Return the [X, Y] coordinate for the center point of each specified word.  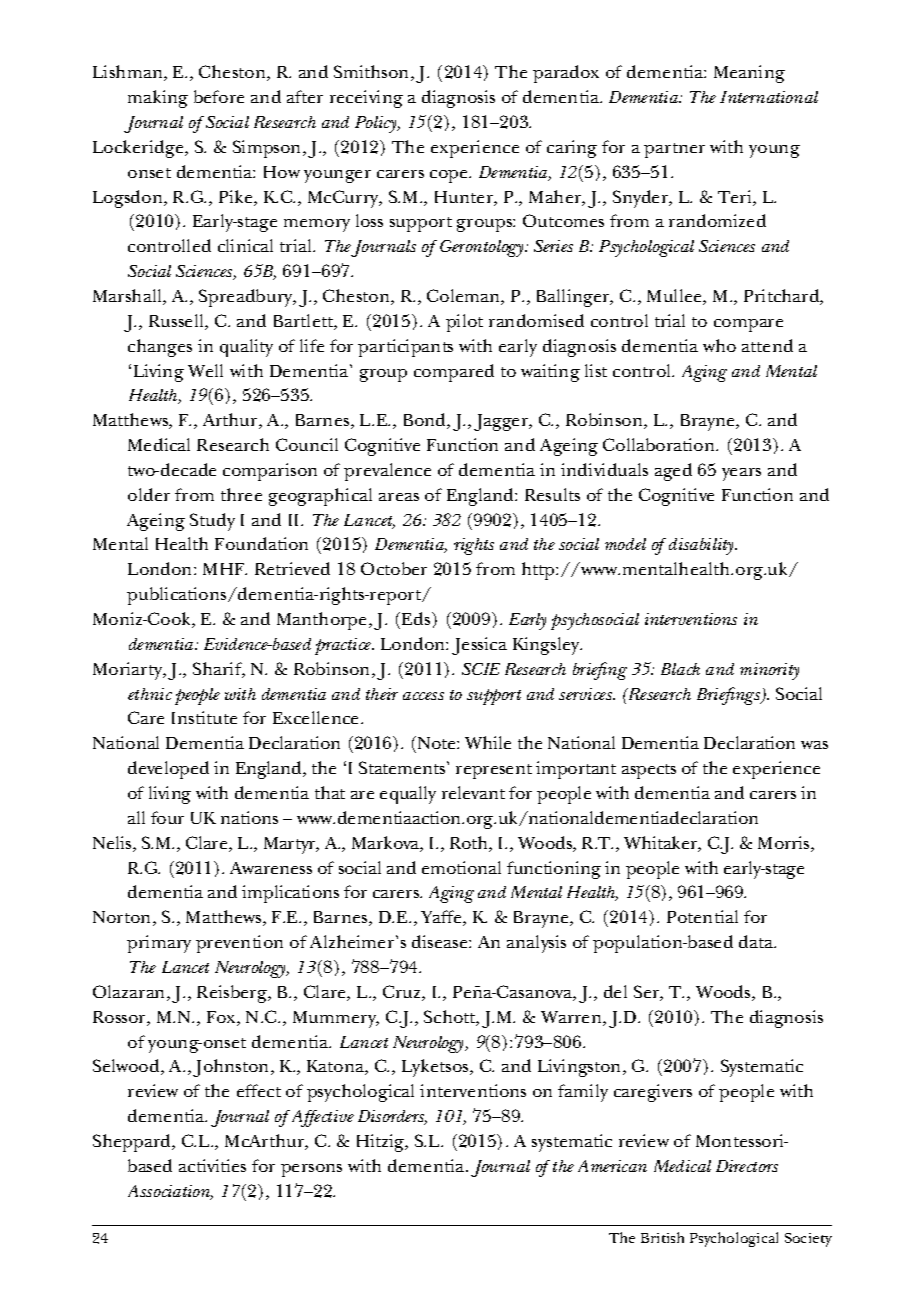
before [219, 96]
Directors [747, 1166]
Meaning [749, 74]
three [241, 494]
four [167, 817]
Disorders [392, 1117]
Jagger [502, 422]
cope [450, 176]
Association [170, 1192]
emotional [461, 867]
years [741, 474]
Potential [702, 916]
